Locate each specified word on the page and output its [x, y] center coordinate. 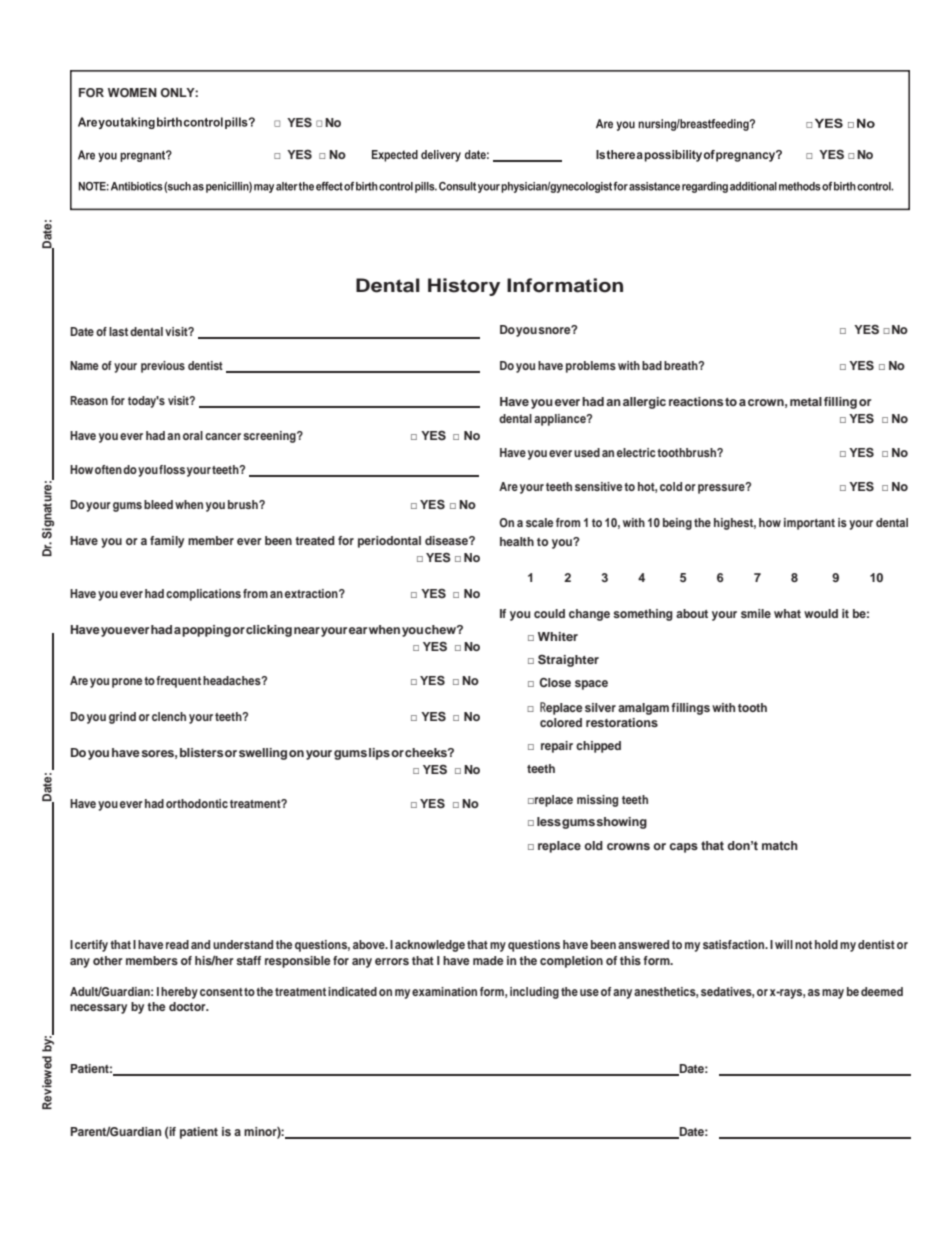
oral [193, 435]
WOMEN [132, 93]
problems [591, 367]
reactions [697, 401]
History [464, 287]
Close [555, 683]
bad [652, 365]
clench [169, 716]
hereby [179, 993]
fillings [690, 709]
